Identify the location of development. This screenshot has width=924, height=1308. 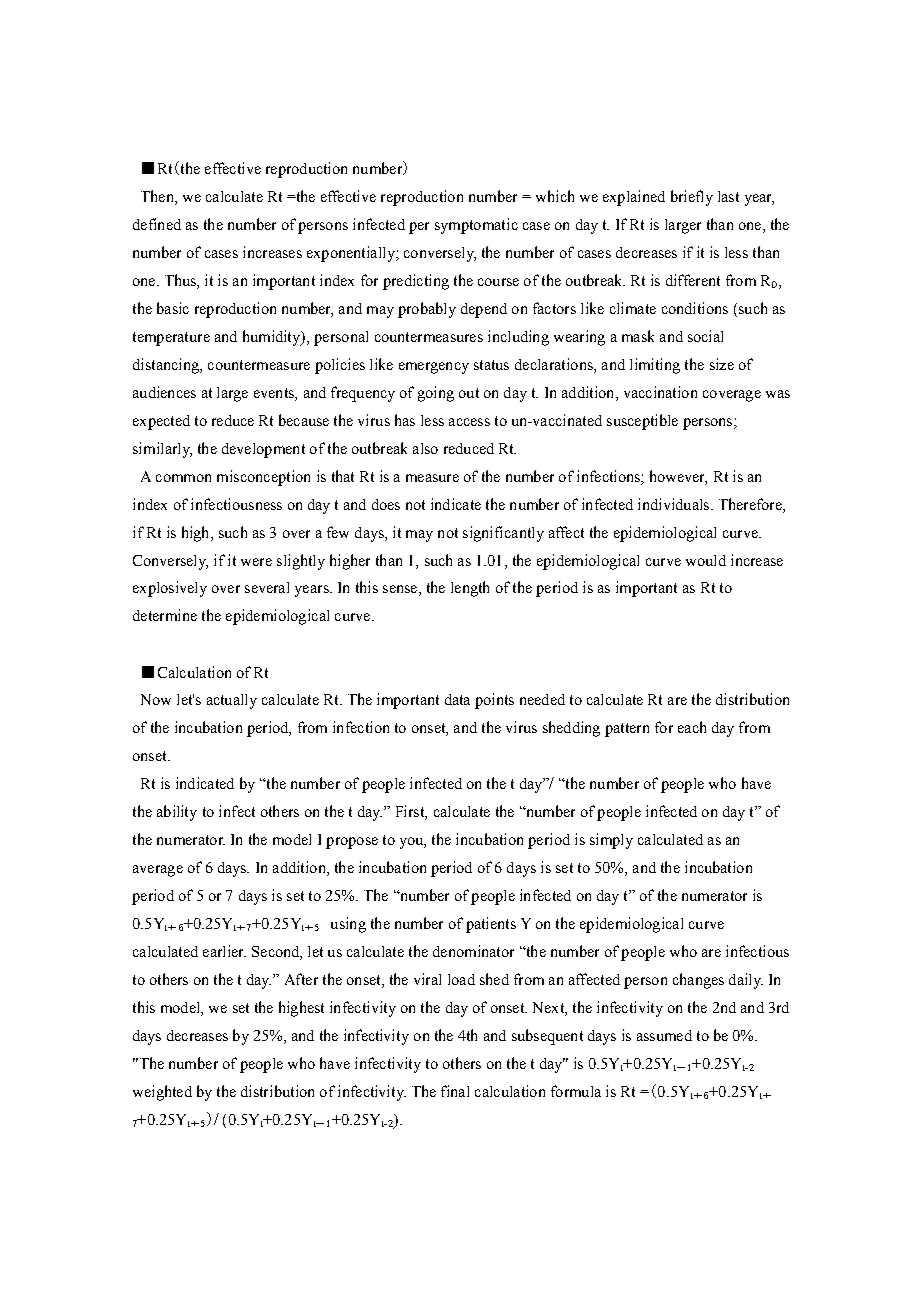
(263, 450).
